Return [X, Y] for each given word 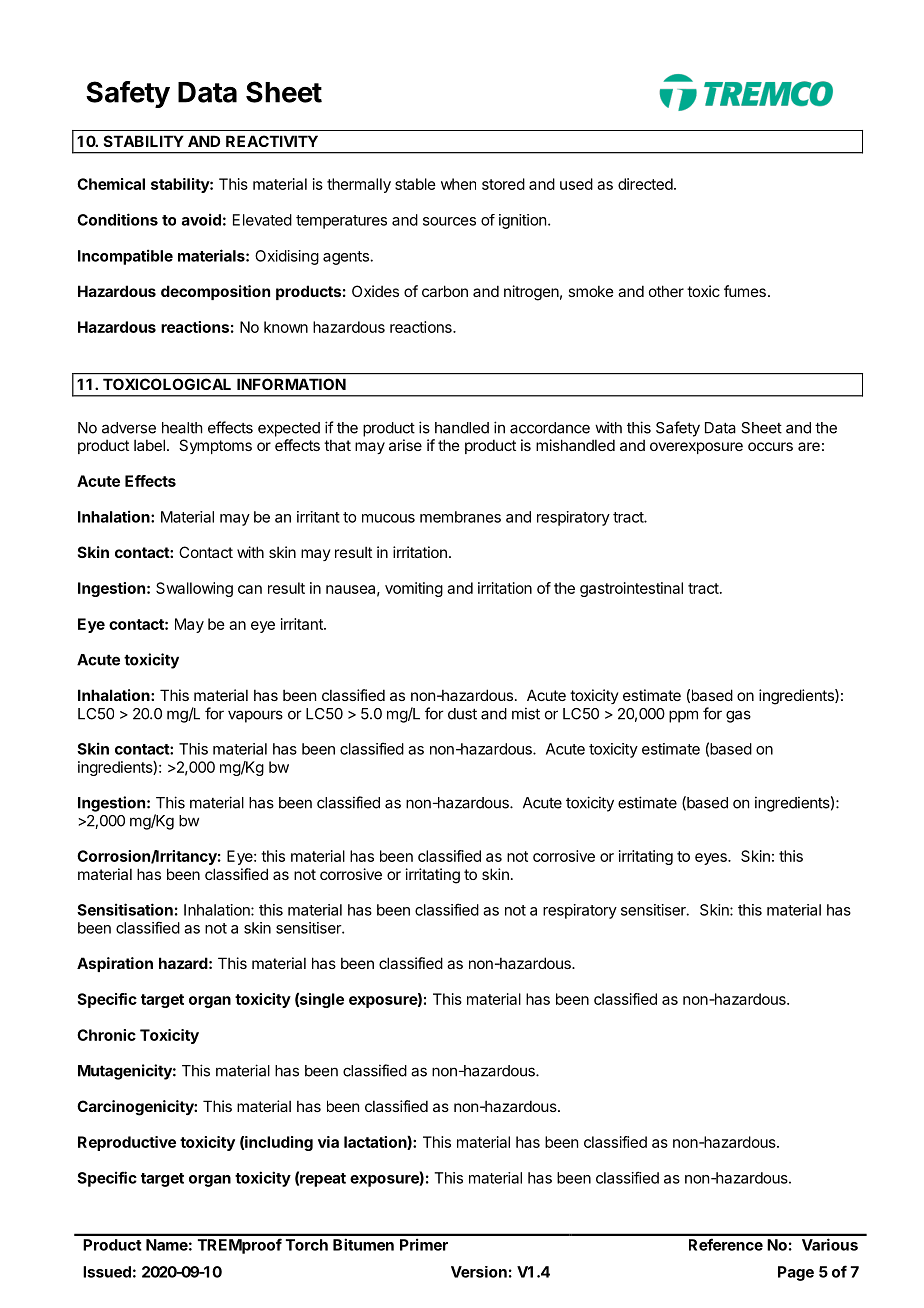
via [328, 1142]
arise [405, 445]
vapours [255, 716]
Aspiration [115, 964]
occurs [770, 446]
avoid [201, 219]
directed [645, 184]
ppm [683, 716]
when [458, 184]
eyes [712, 859]
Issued [107, 1272]
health [182, 428]
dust [462, 714]
